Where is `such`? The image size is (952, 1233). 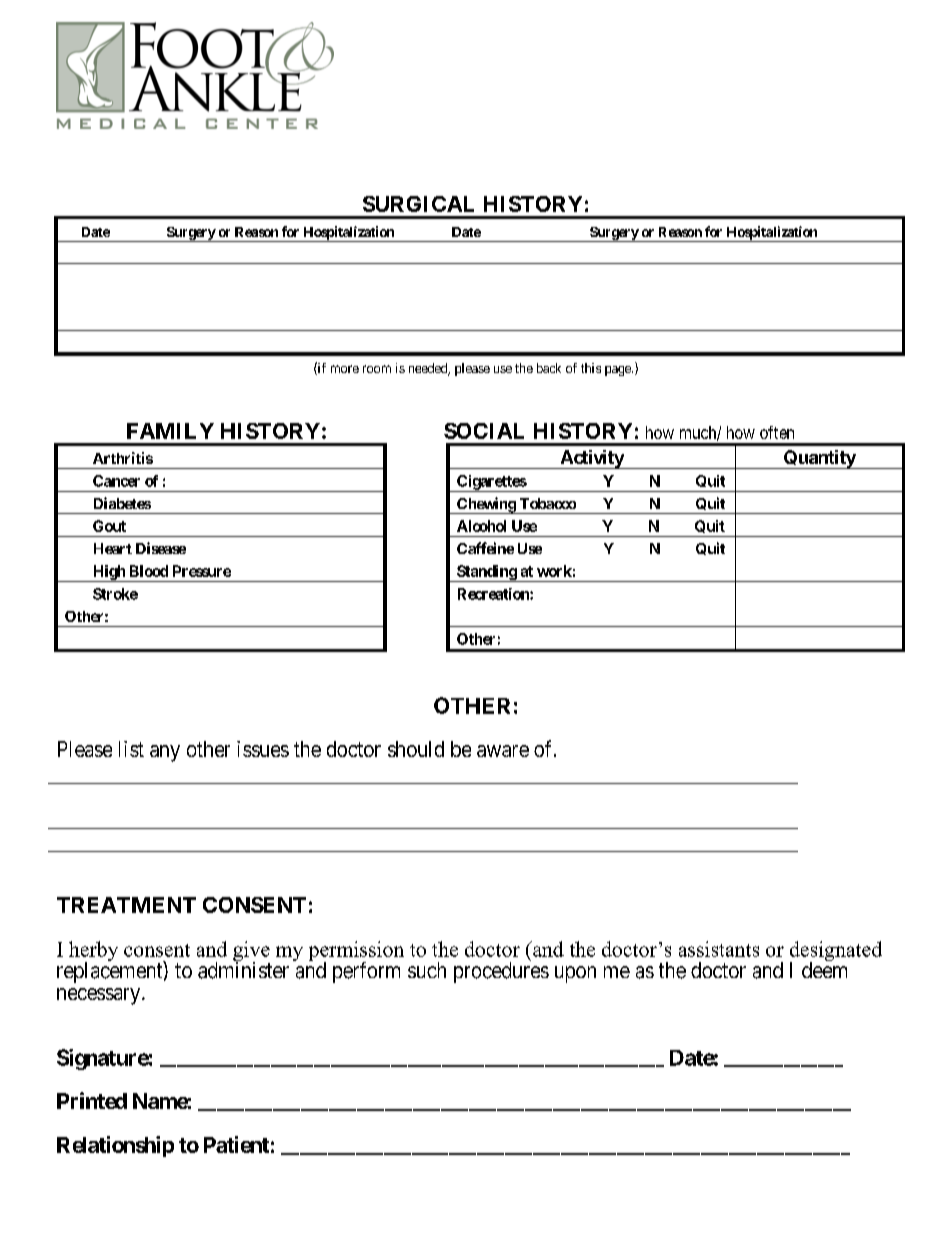 such is located at coordinates (427, 970).
